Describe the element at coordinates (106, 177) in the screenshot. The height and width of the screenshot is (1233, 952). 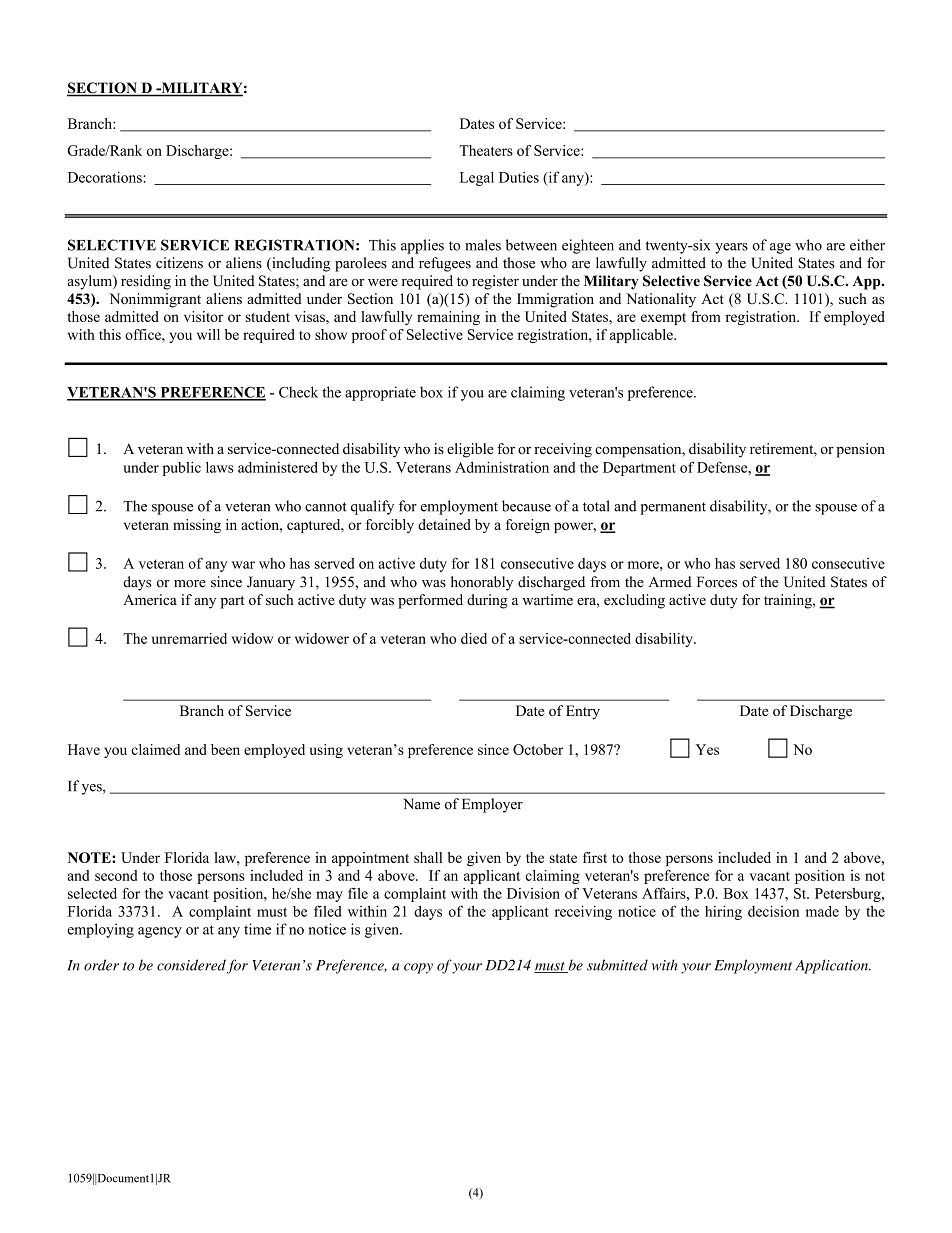
I see `Decorations` at that location.
